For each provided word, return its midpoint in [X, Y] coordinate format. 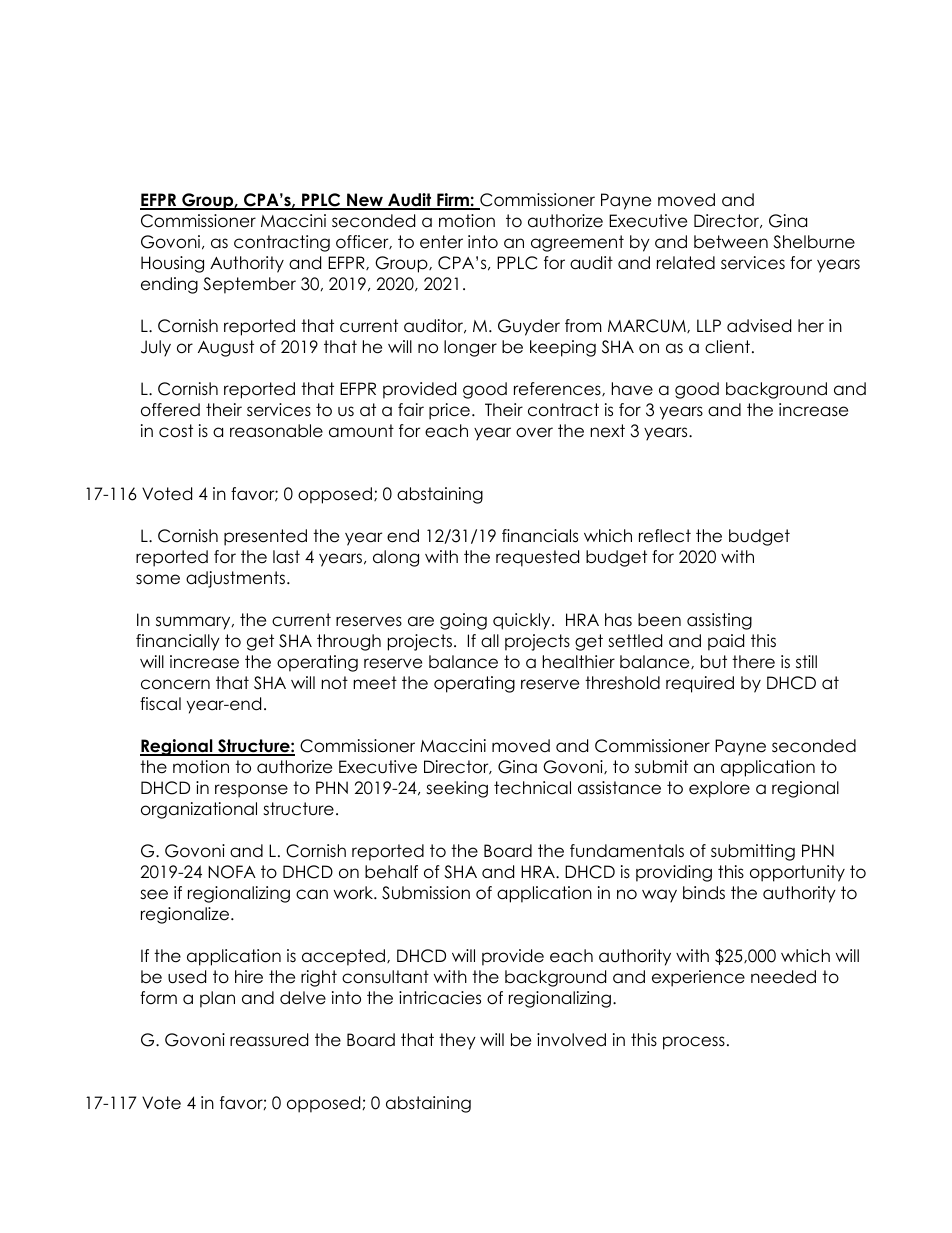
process [694, 1043]
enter [441, 242]
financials [540, 536]
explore [719, 789]
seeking [457, 789]
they [457, 1041]
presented [265, 537]
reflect [665, 536]
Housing [172, 264]
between [731, 242]
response [251, 791]
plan [217, 999]
